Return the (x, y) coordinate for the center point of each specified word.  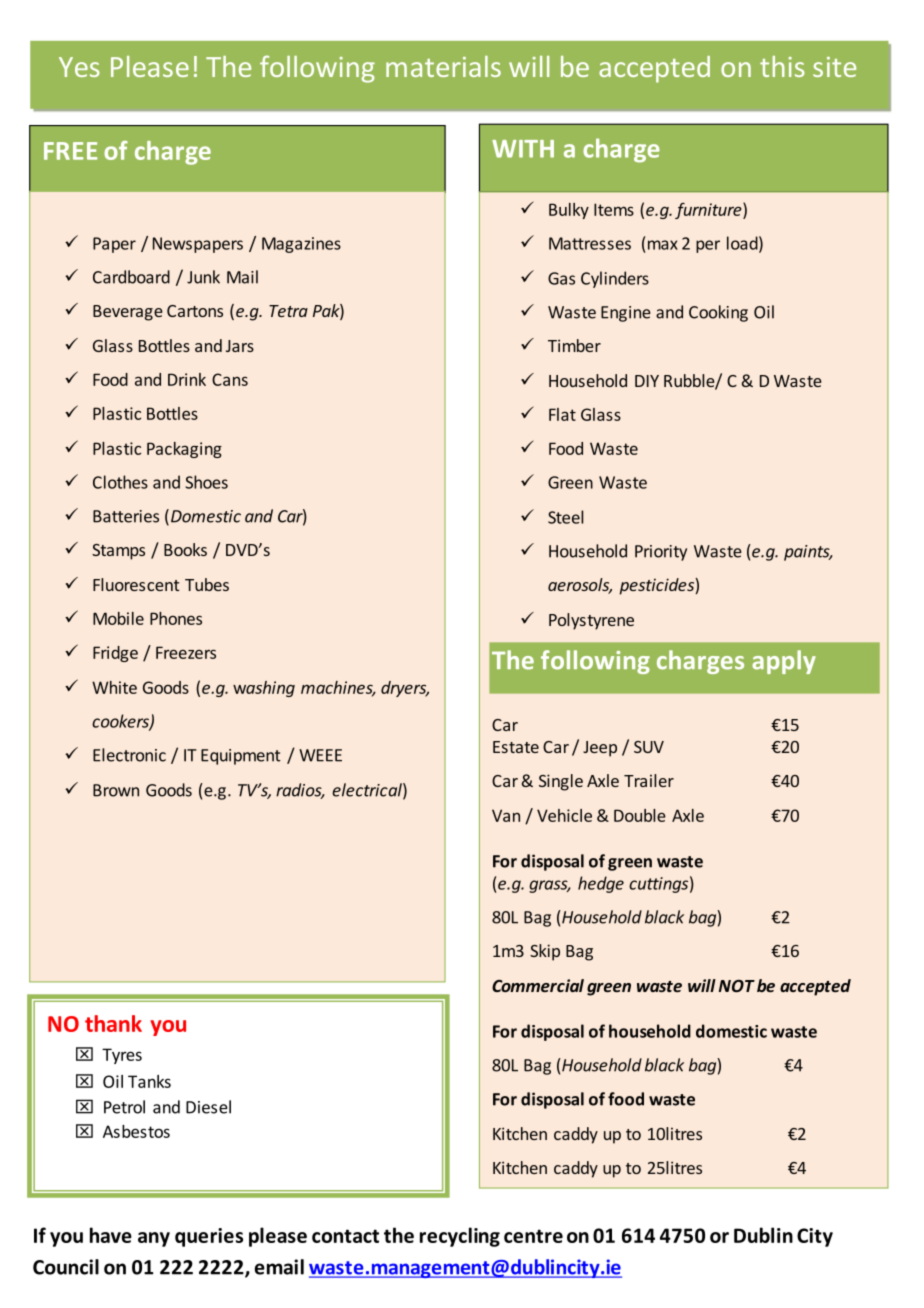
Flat (562, 414)
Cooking (718, 313)
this (782, 66)
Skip (545, 952)
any (154, 1239)
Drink (187, 379)
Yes (79, 67)
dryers (404, 689)
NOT (737, 986)
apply (784, 662)
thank (113, 1023)
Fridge (115, 654)
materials (443, 66)
